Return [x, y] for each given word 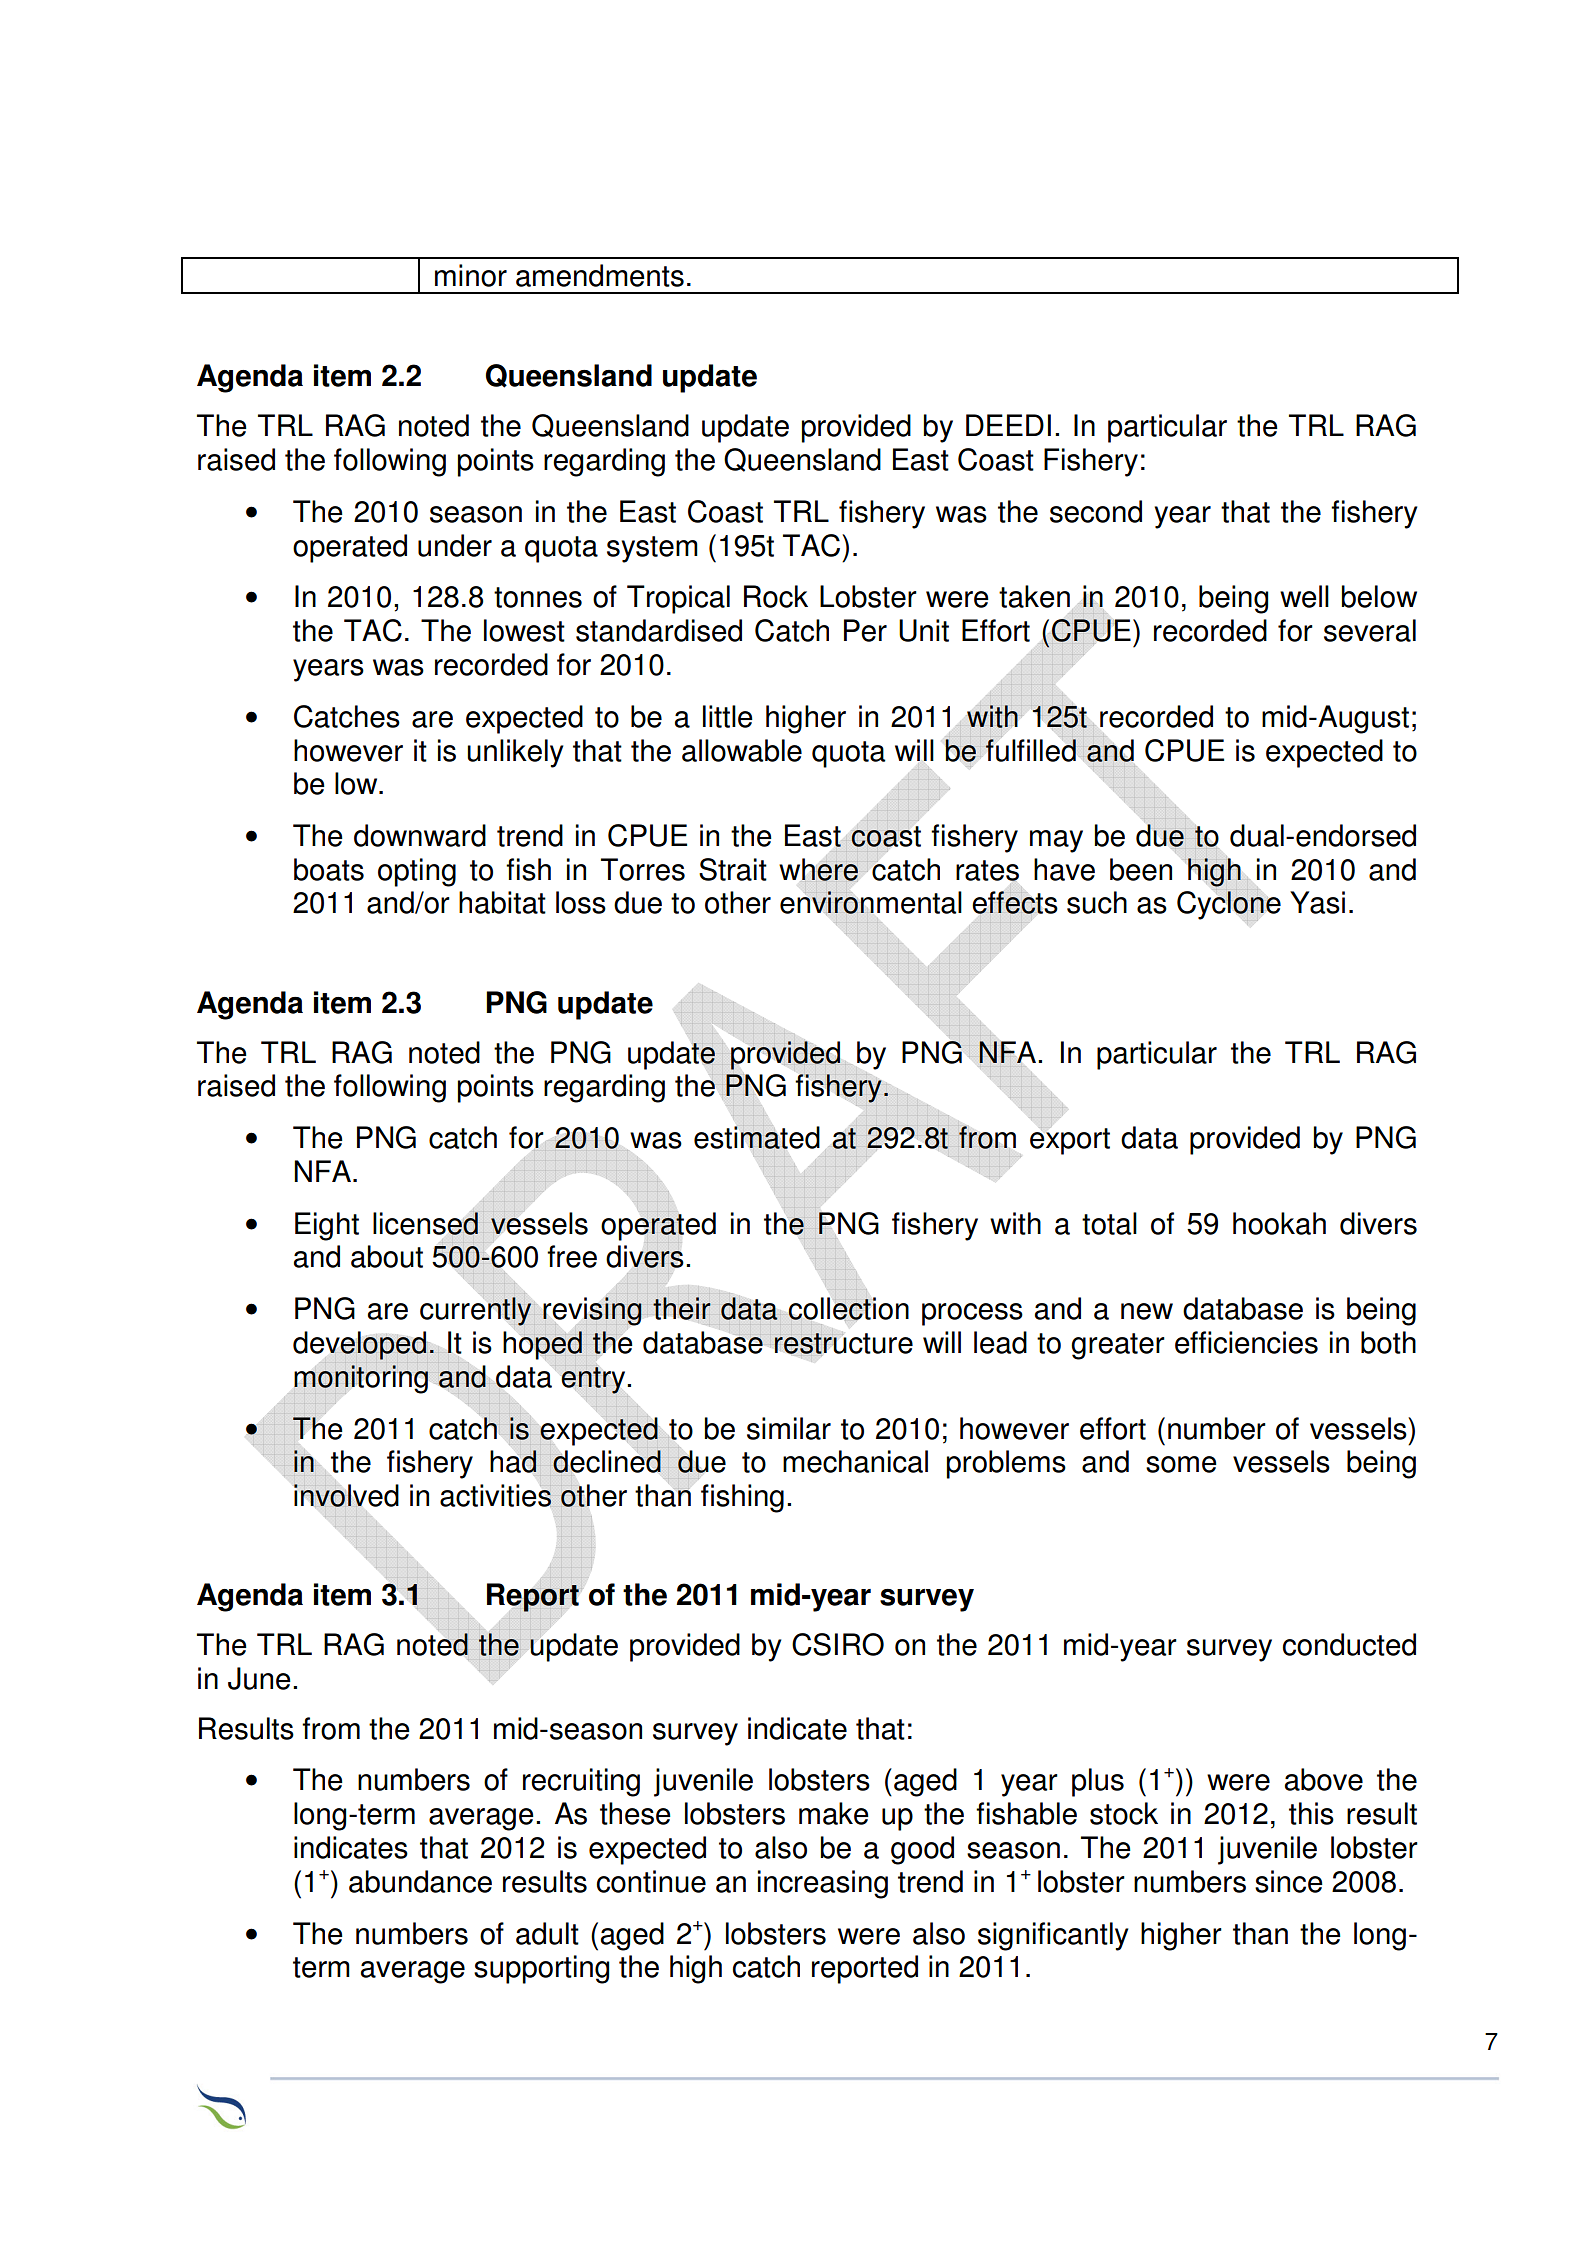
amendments [600, 275]
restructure [843, 1344]
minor [471, 275]
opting [417, 872]
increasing [823, 1884]
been [1141, 869]
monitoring [361, 1379]
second [1096, 511]
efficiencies [1246, 1342]
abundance [420, 1881]
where [819, 869]
